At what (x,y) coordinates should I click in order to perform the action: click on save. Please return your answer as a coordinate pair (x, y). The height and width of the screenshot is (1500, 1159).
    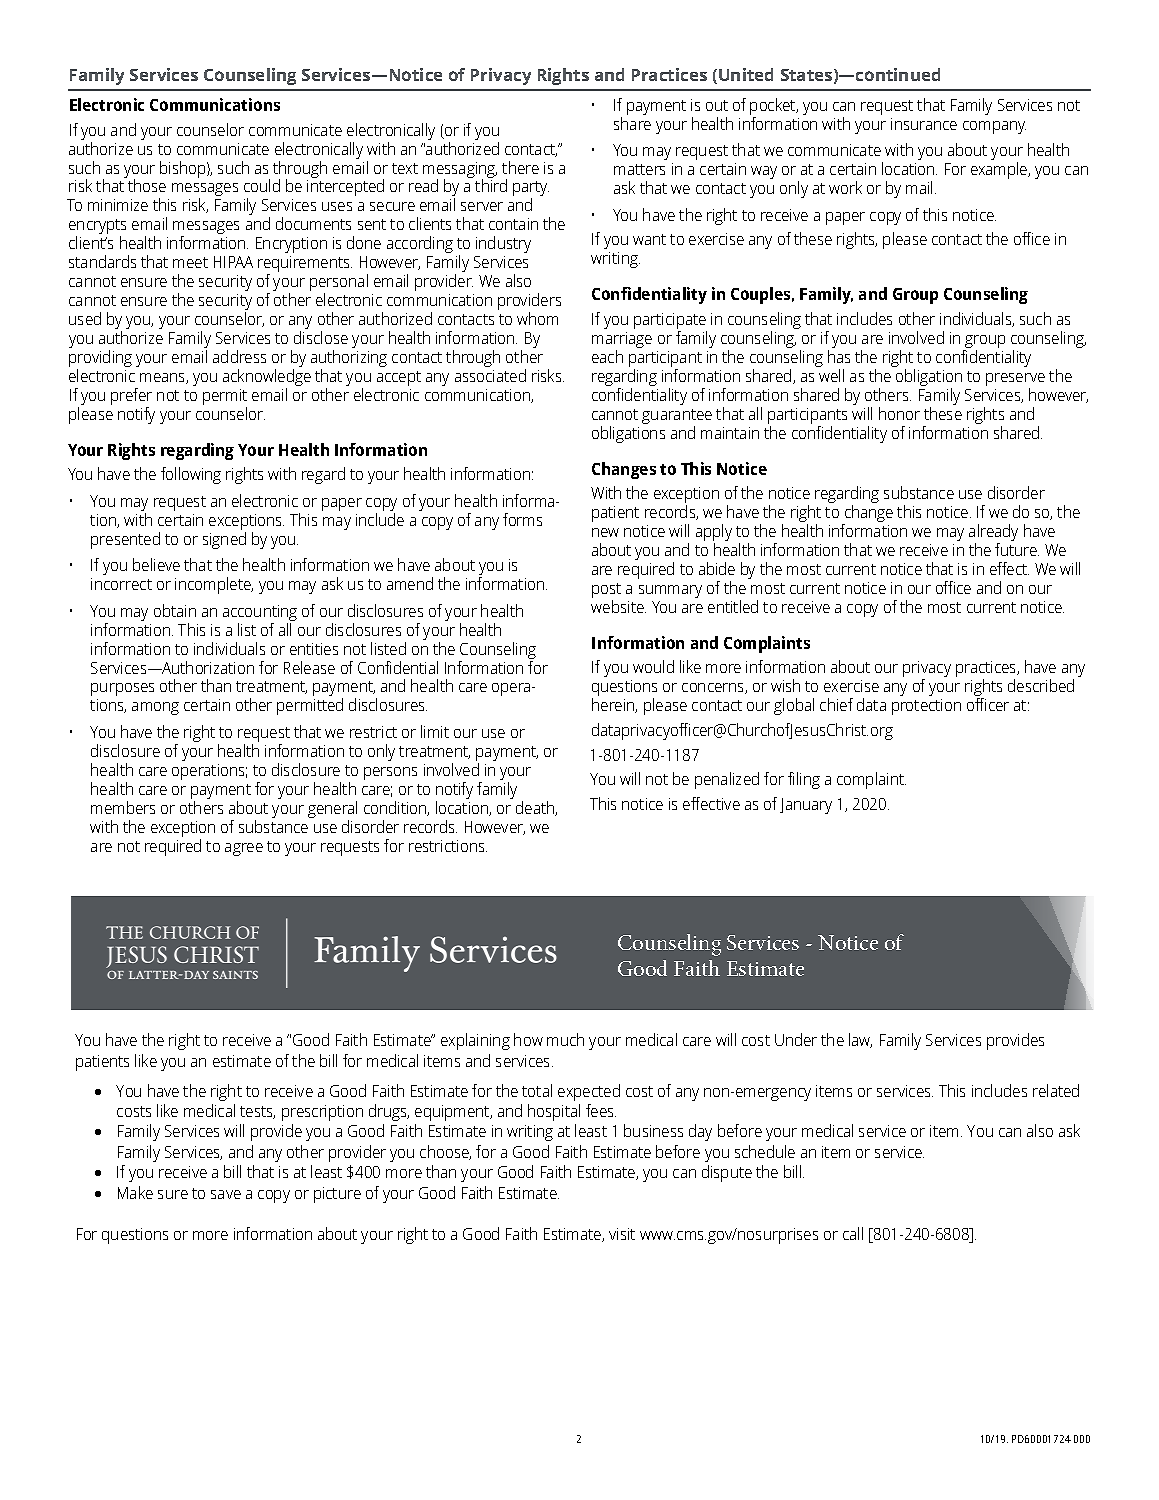
    Looking at the image, I should click on (226, 1194).
